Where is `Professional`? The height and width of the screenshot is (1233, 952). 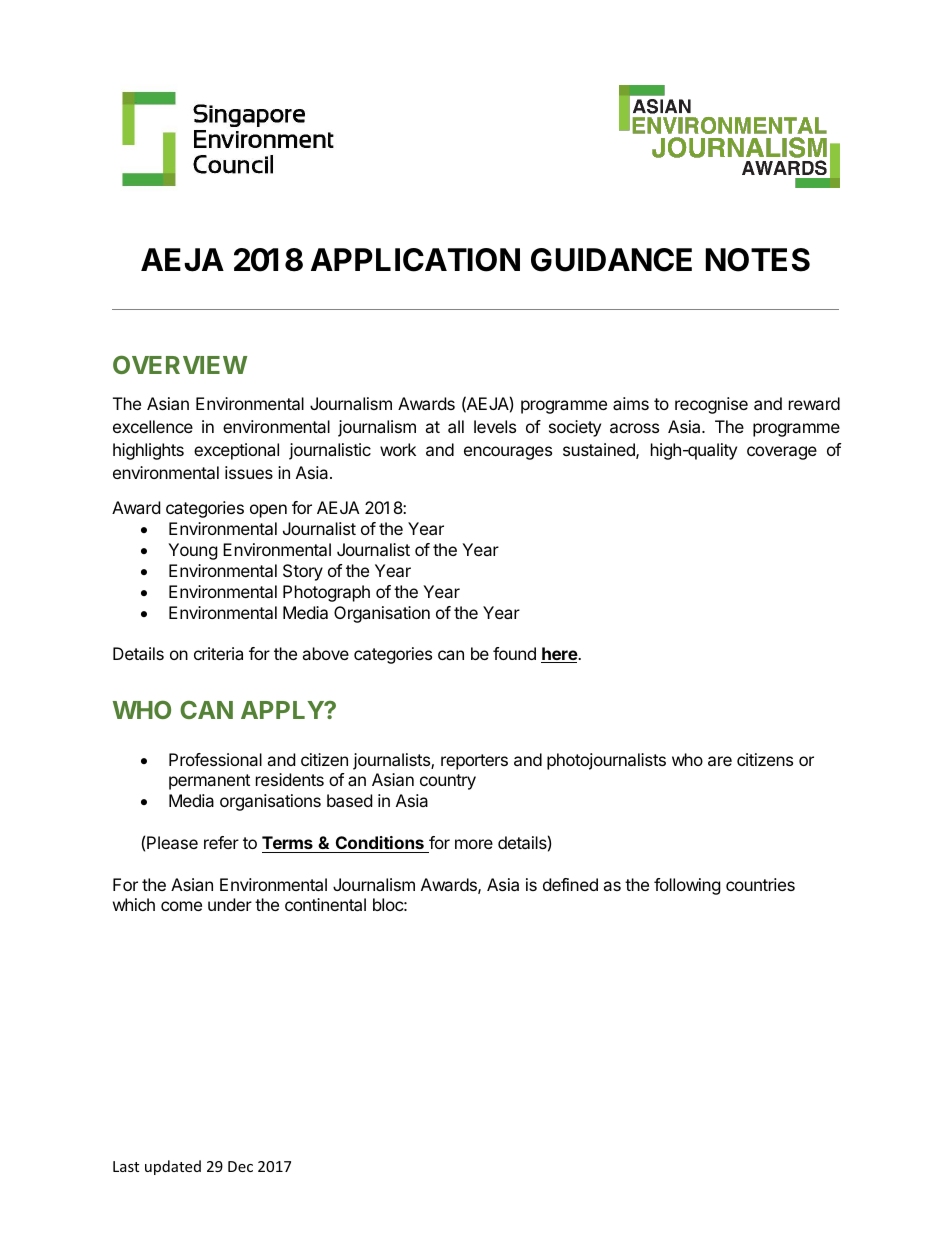 Professional is located at coordinates (215, 759).
